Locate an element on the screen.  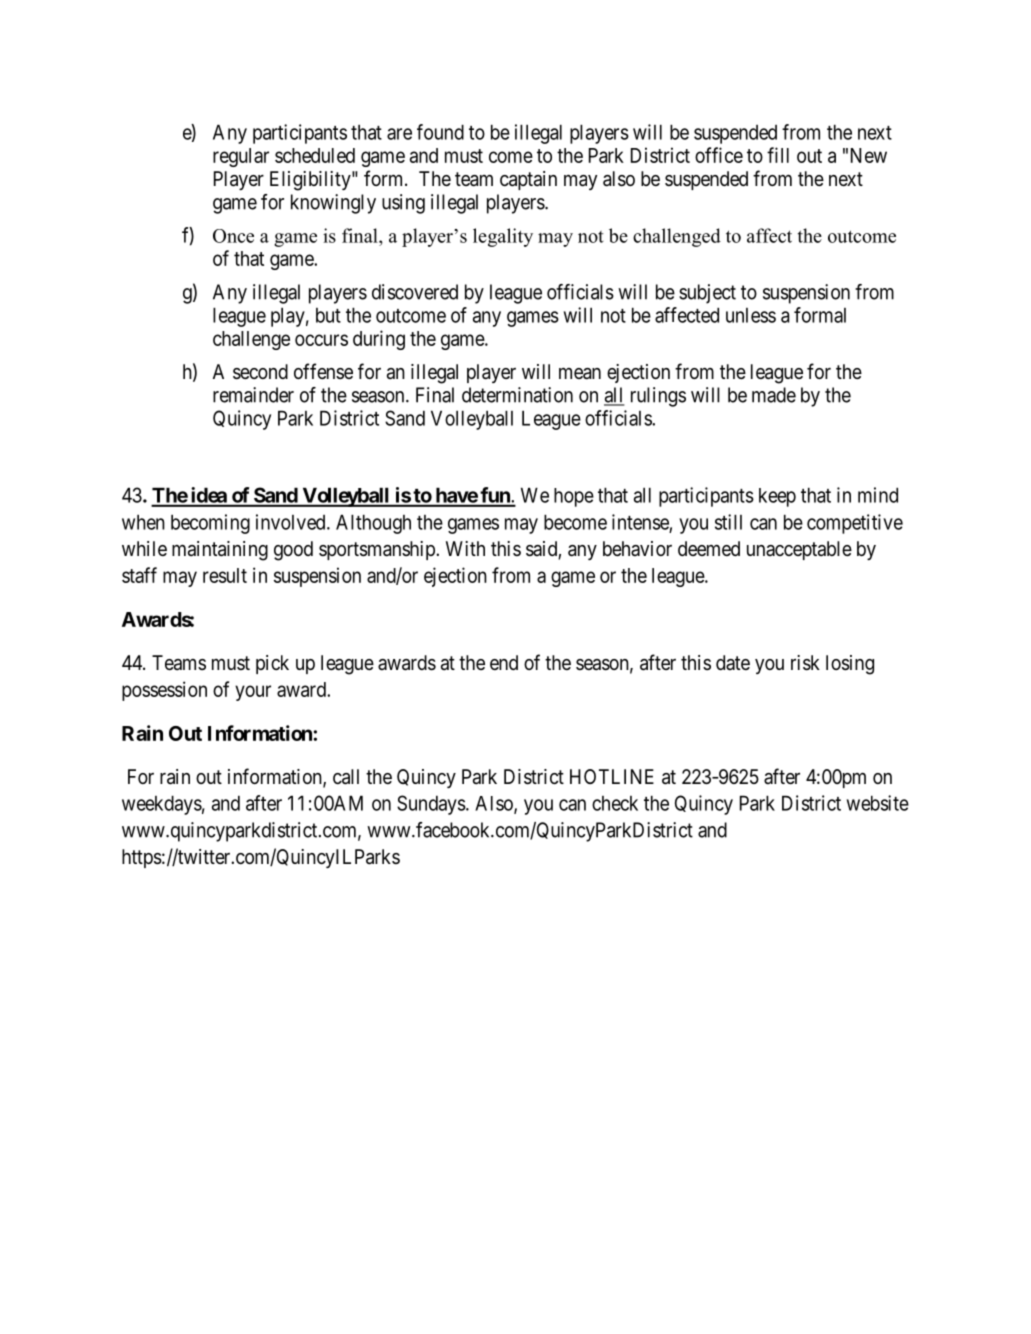
fill is located at coordinates (778, 155).
